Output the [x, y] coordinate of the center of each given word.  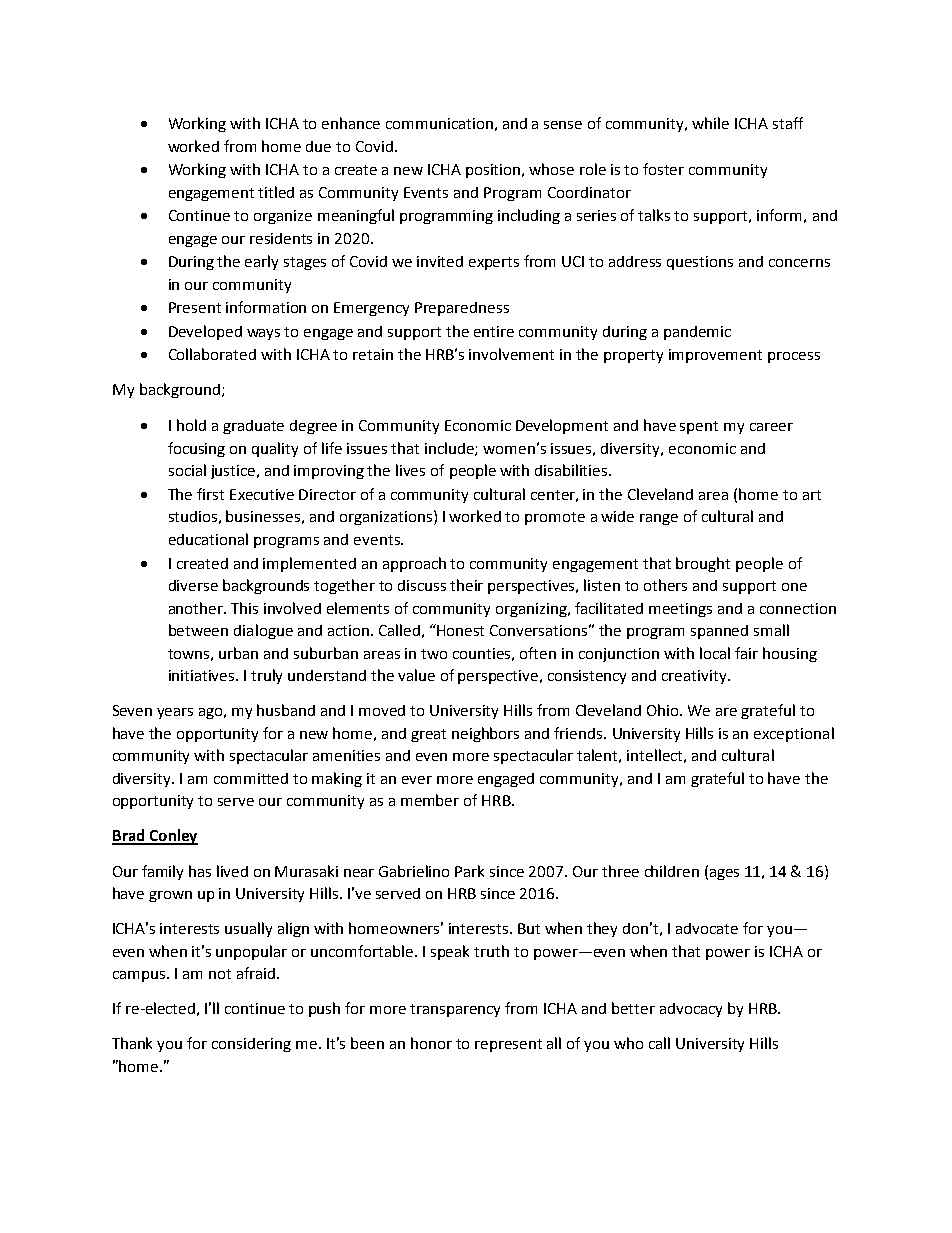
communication [439, 123]
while [710, 123]
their [466, 585]
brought [703, 564]
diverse [193, 585]
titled [276, 192]
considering [251, 1045]
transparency [455, 1010]
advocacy [691, 1010]
